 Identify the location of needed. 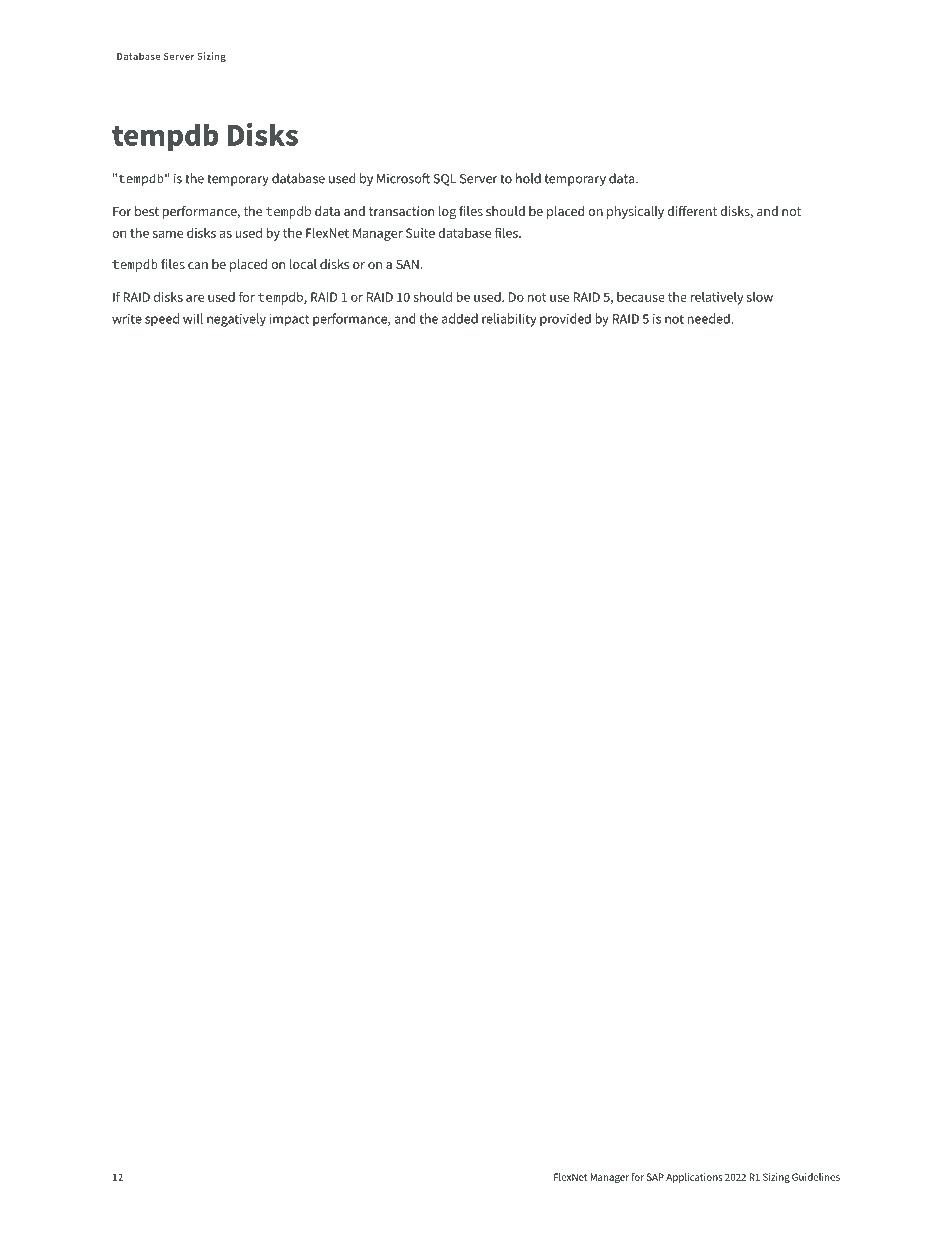
(710, 318).
